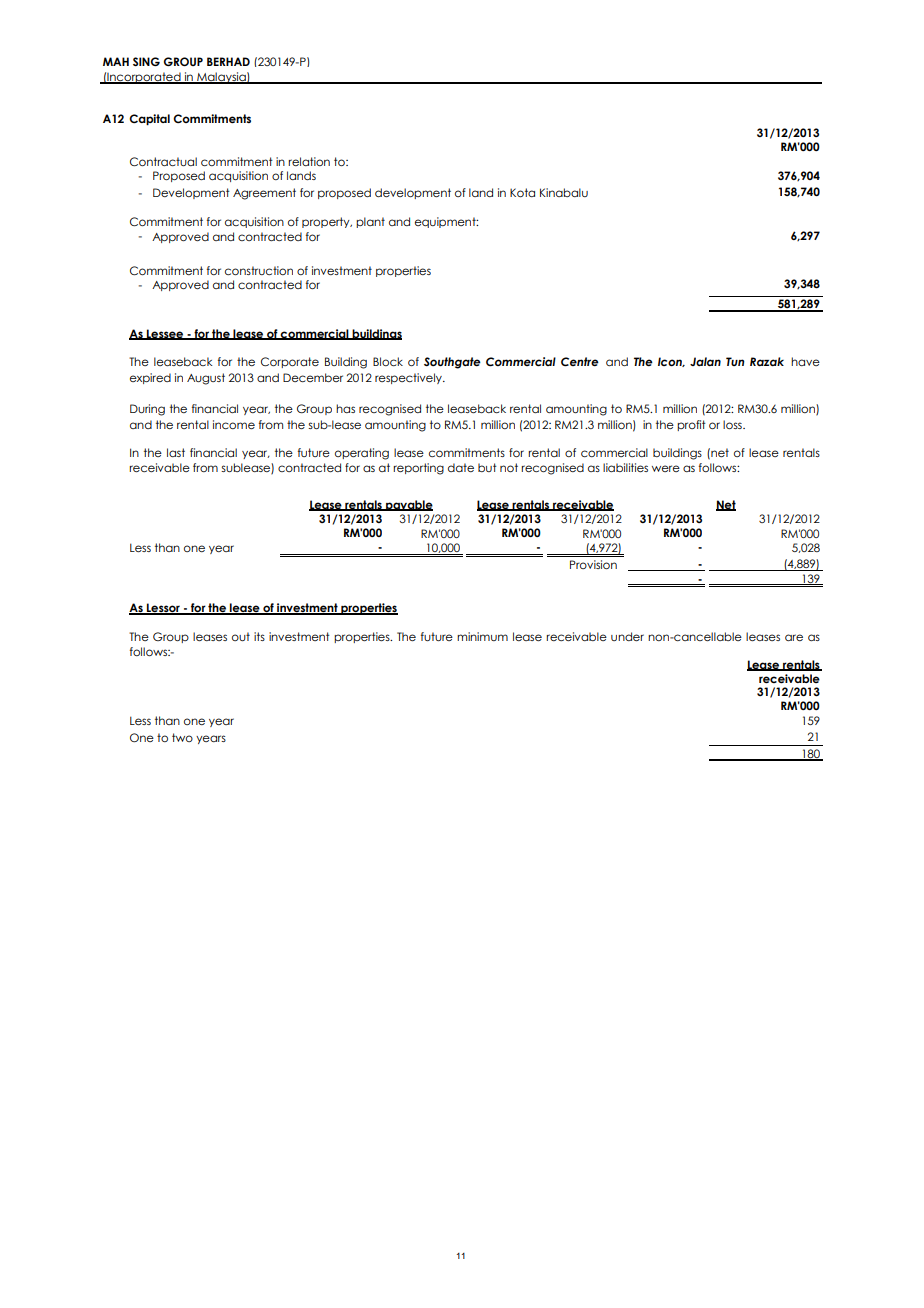 The image size is (924, 1308). What do you see at coordinates (794, 637) in the document?
I see `are` at bounding box center [794, 637].
